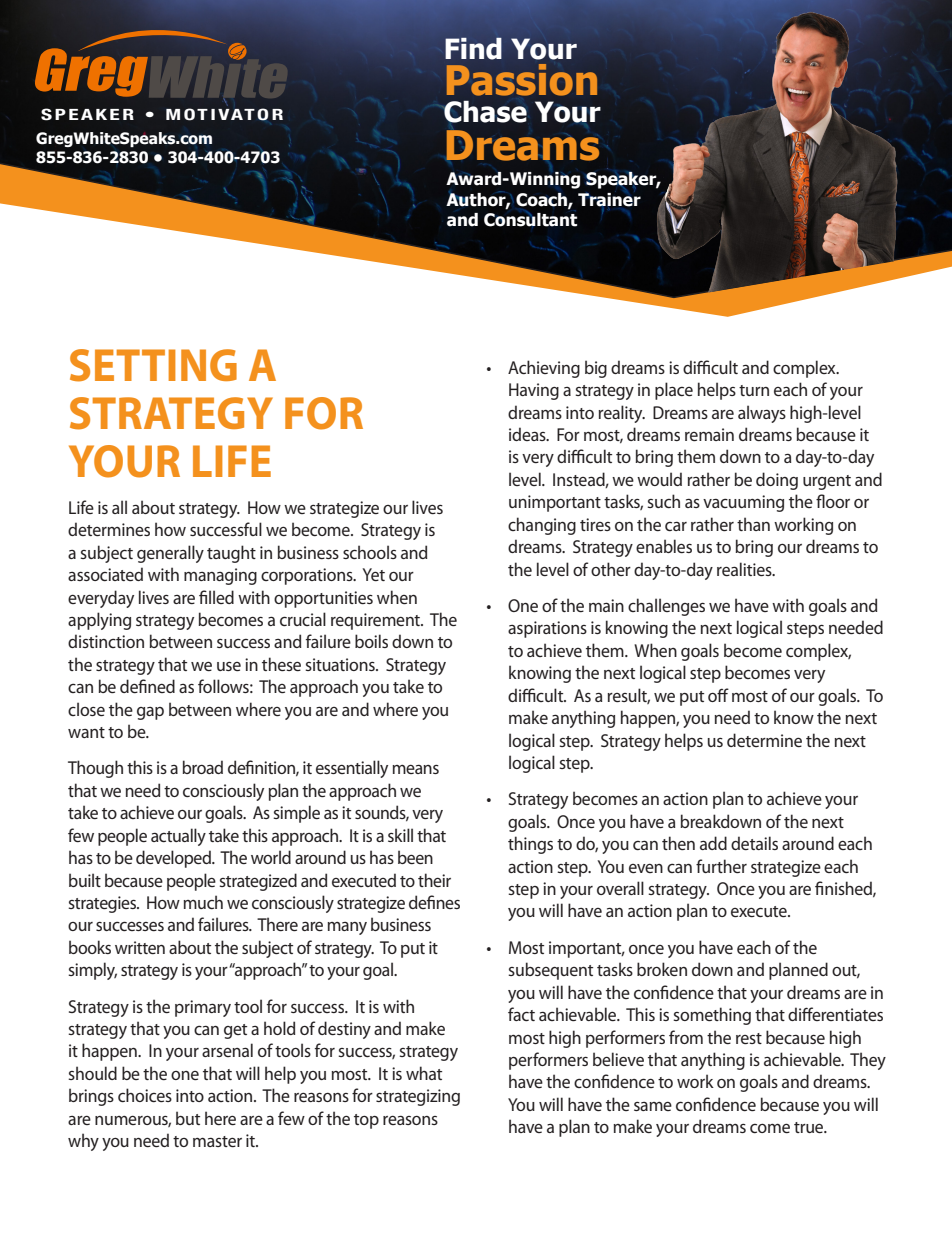 The image size is (952, 1233). I want to click on Trainer, so click(609, 200).
